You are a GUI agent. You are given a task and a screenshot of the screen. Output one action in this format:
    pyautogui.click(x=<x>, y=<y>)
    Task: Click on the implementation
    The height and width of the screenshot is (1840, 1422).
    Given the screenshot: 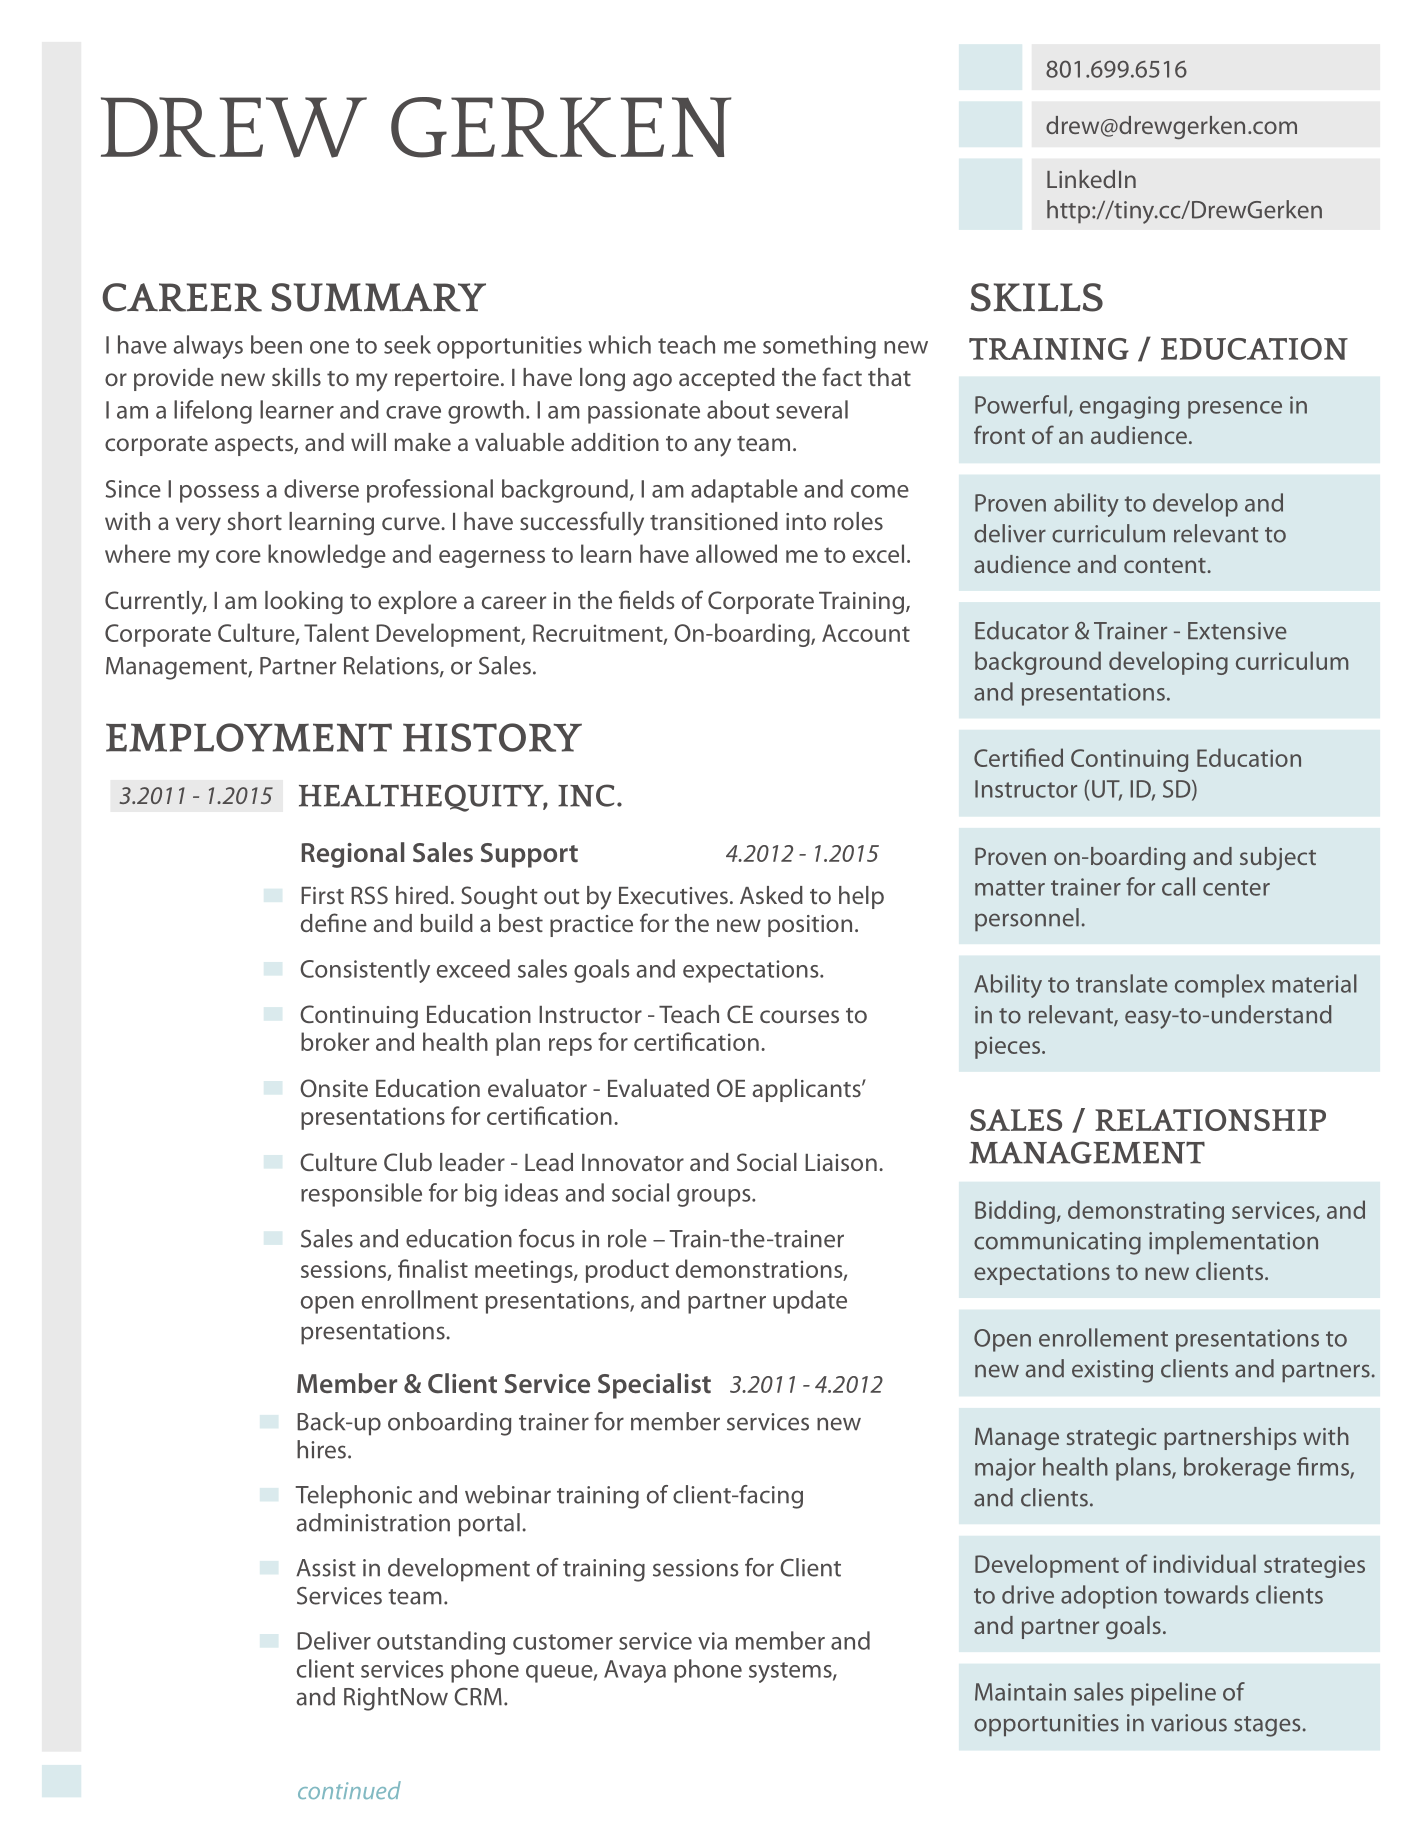 What is the action you would take?
    pyautogui.click(x=1233, y=1242)
